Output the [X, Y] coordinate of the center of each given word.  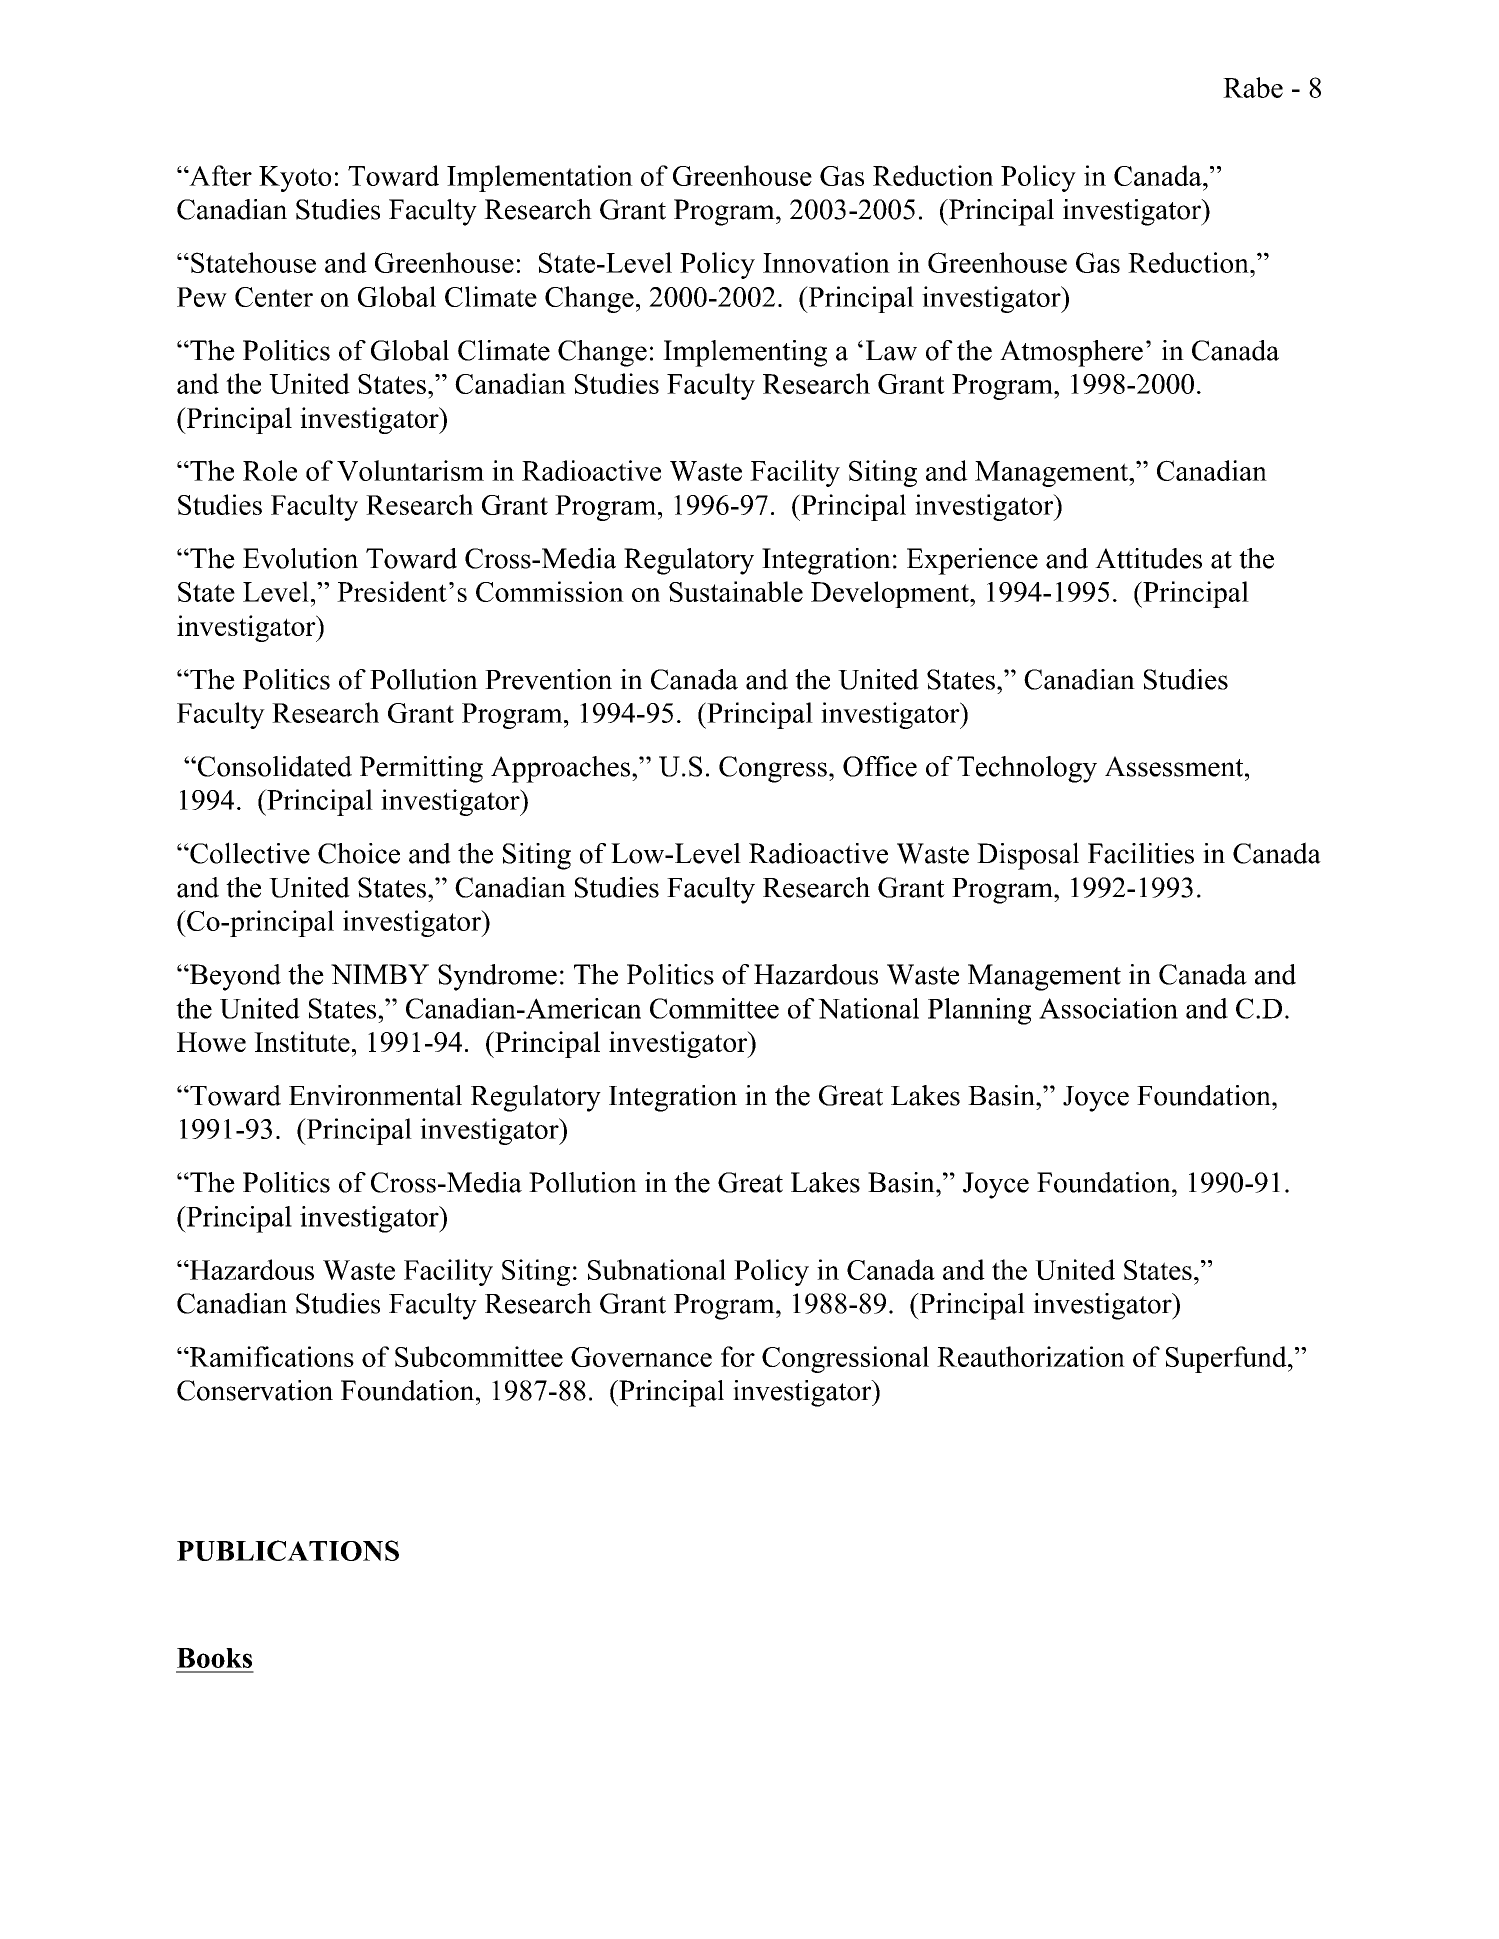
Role [270, 470]
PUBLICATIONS [288, 1550]
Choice [359, 853]
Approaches [560, 769]
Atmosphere [1071, 353]
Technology [1027, 769]
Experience [972, 561]
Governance [641, 1357]
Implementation [540, 178]
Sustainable [736, 591]
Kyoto [295, 179]
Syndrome [497, 977]
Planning [979, 1011]
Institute [302, 1041]
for [738, 1356]
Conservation [255, 1390]
